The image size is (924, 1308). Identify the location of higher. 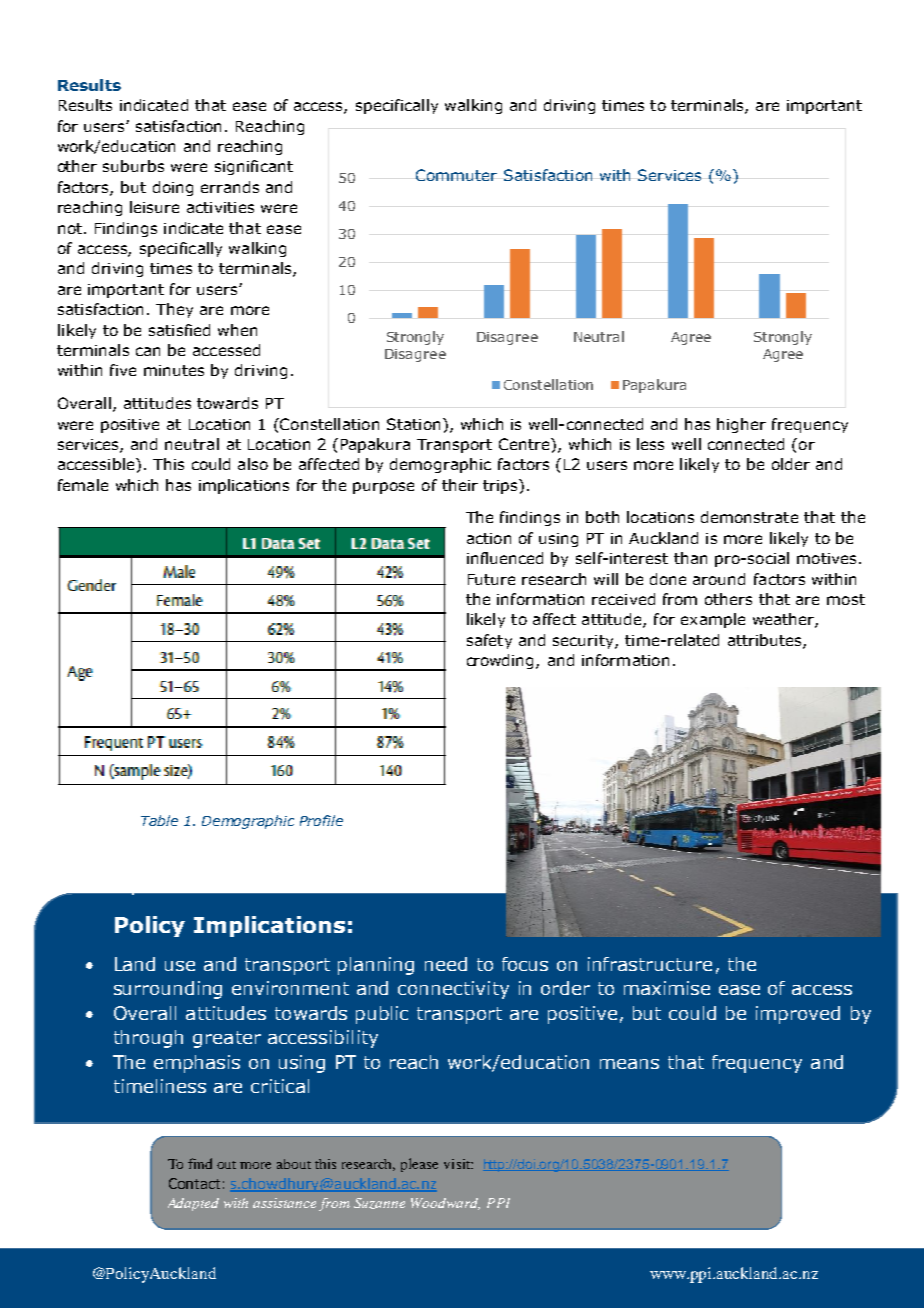
(741, 425).
